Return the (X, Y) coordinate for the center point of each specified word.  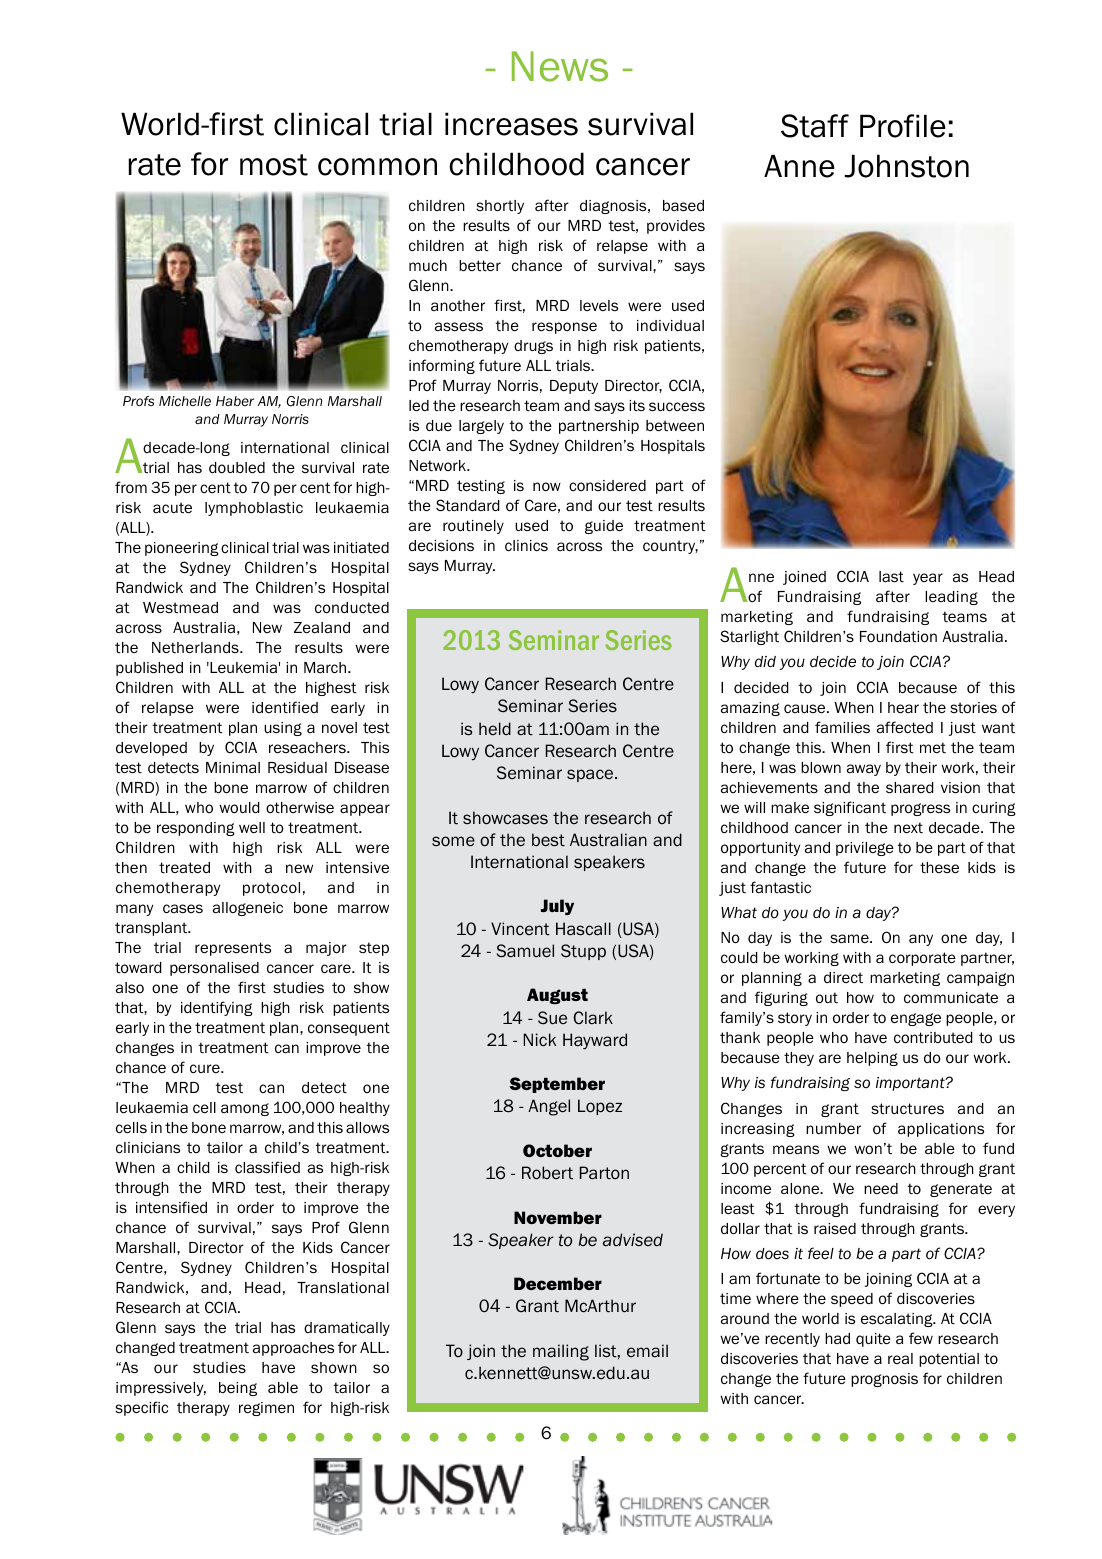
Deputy (574, 387)
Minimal (233, 767)
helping (872, 1059)
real (900, 1358)
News (560, 66)
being (238, 1389)
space (591, 775)
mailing (561, 1352)
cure (206, 1068)
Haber (235, 401)
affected (905, 727)
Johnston (906, 166)
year (928, 579)
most (274, 165)
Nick (540, 1039)
